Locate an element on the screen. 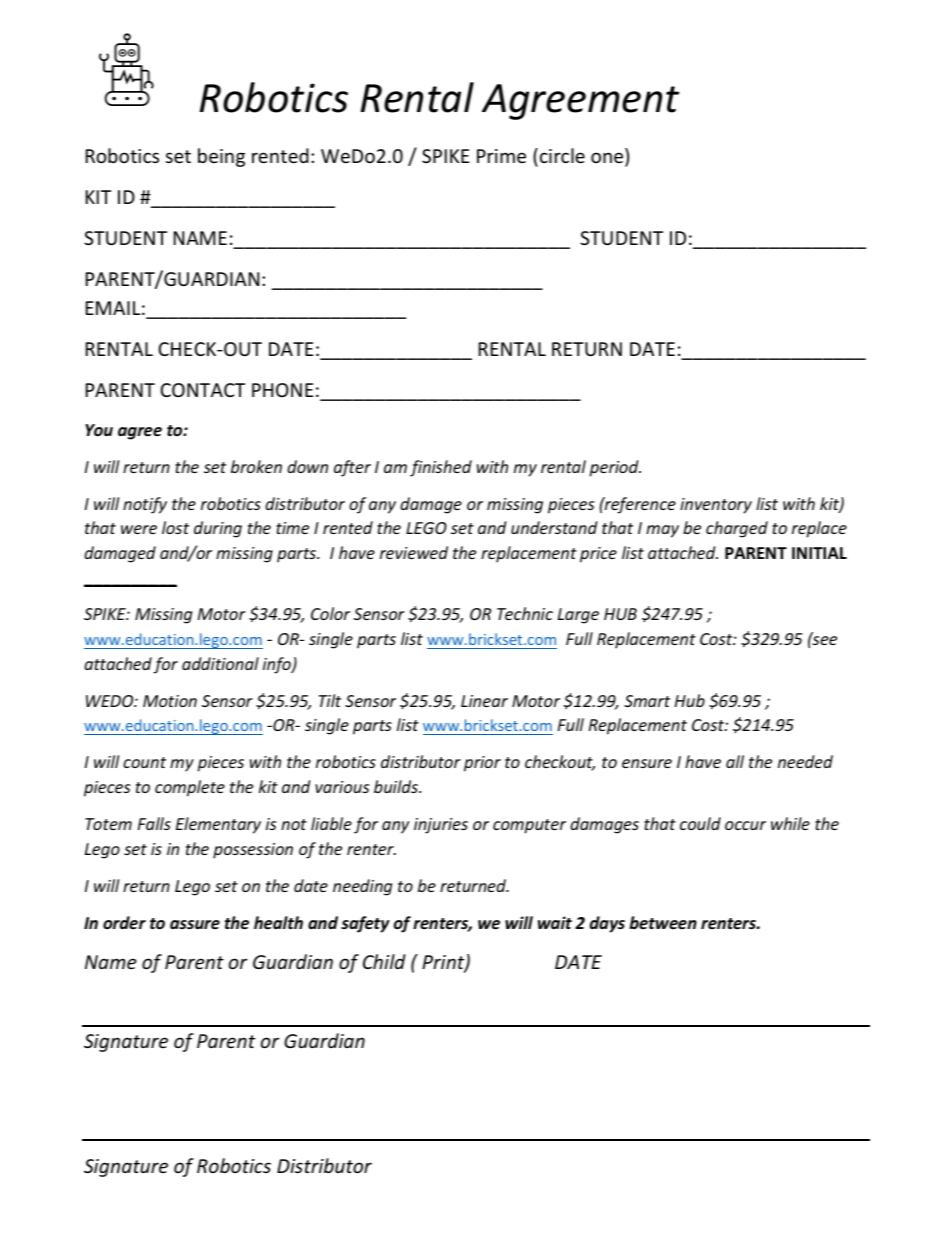 The width and height of the screenshot is (952, 1233). charged is located at coordinates (737, 529).
